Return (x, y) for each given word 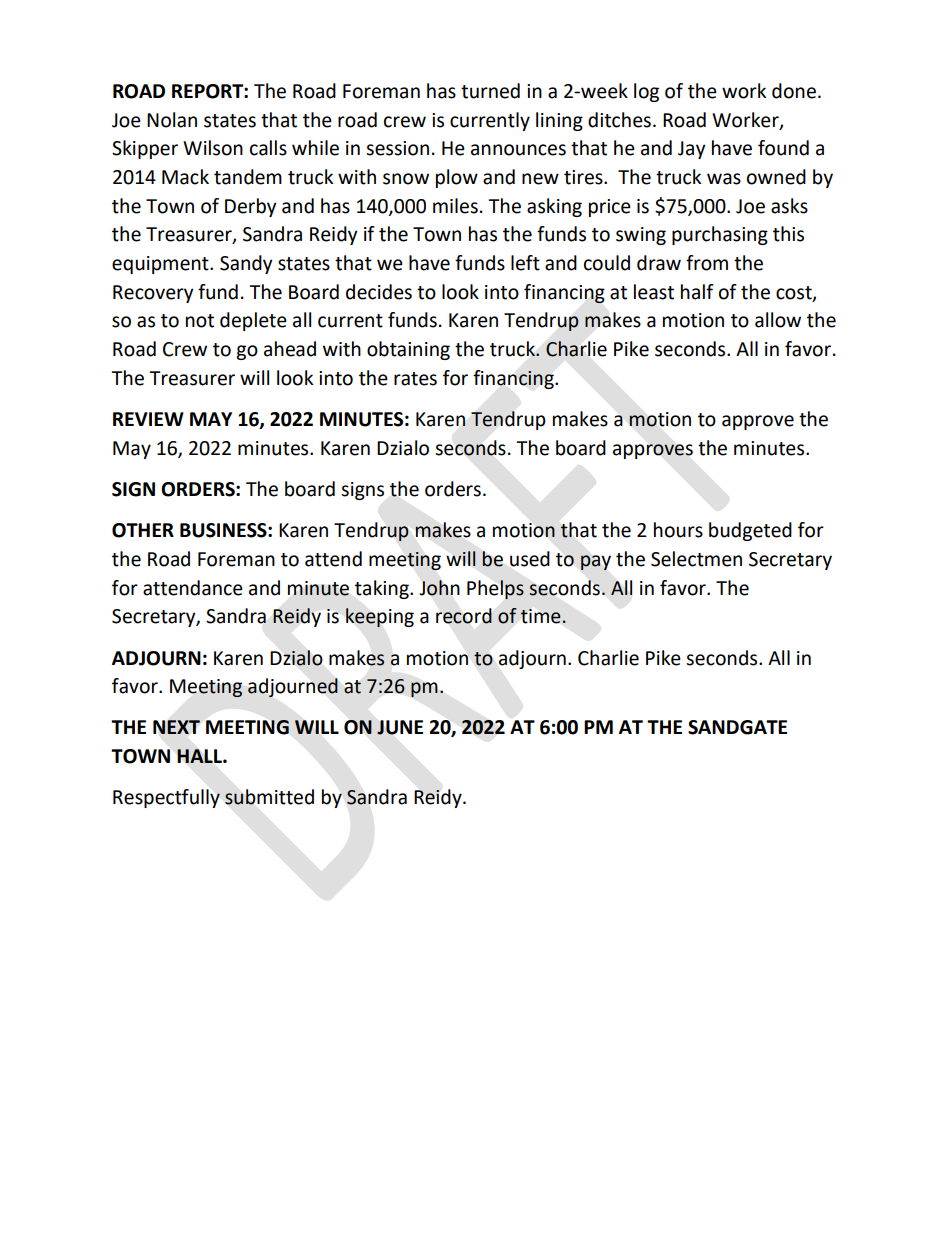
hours (678, 530)
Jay (692, 150)
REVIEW (148, 419)
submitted (269, 797)
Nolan (172, 120)
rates (415, 379)
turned (490, 91)
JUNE (400, 727)
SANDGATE (737, 727)
